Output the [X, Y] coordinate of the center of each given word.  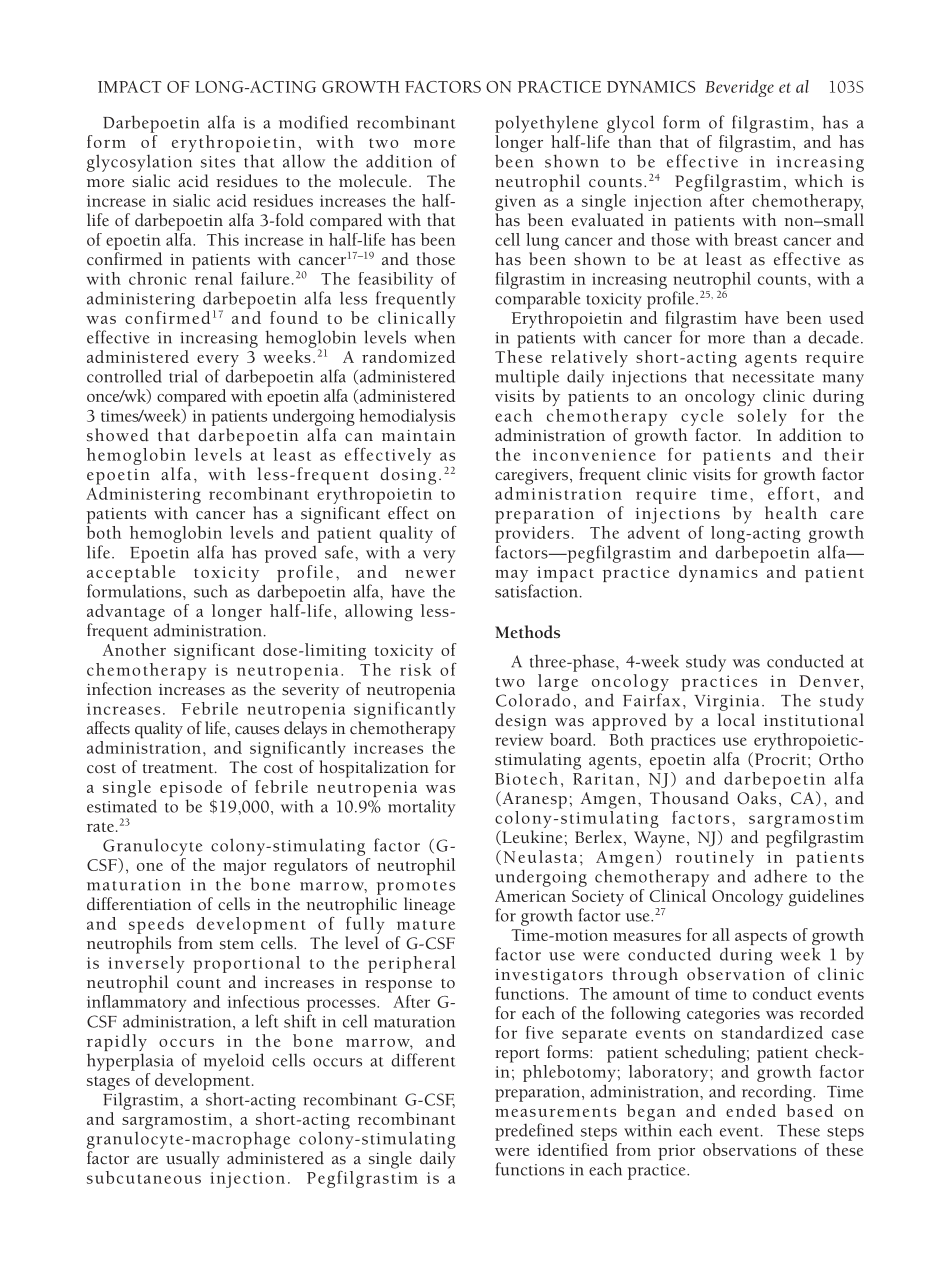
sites [218, 162]
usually [193, 1160]
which [819, 180]
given [515, 203]
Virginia [726, 703]
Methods [527, 632]
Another [134, 649]
